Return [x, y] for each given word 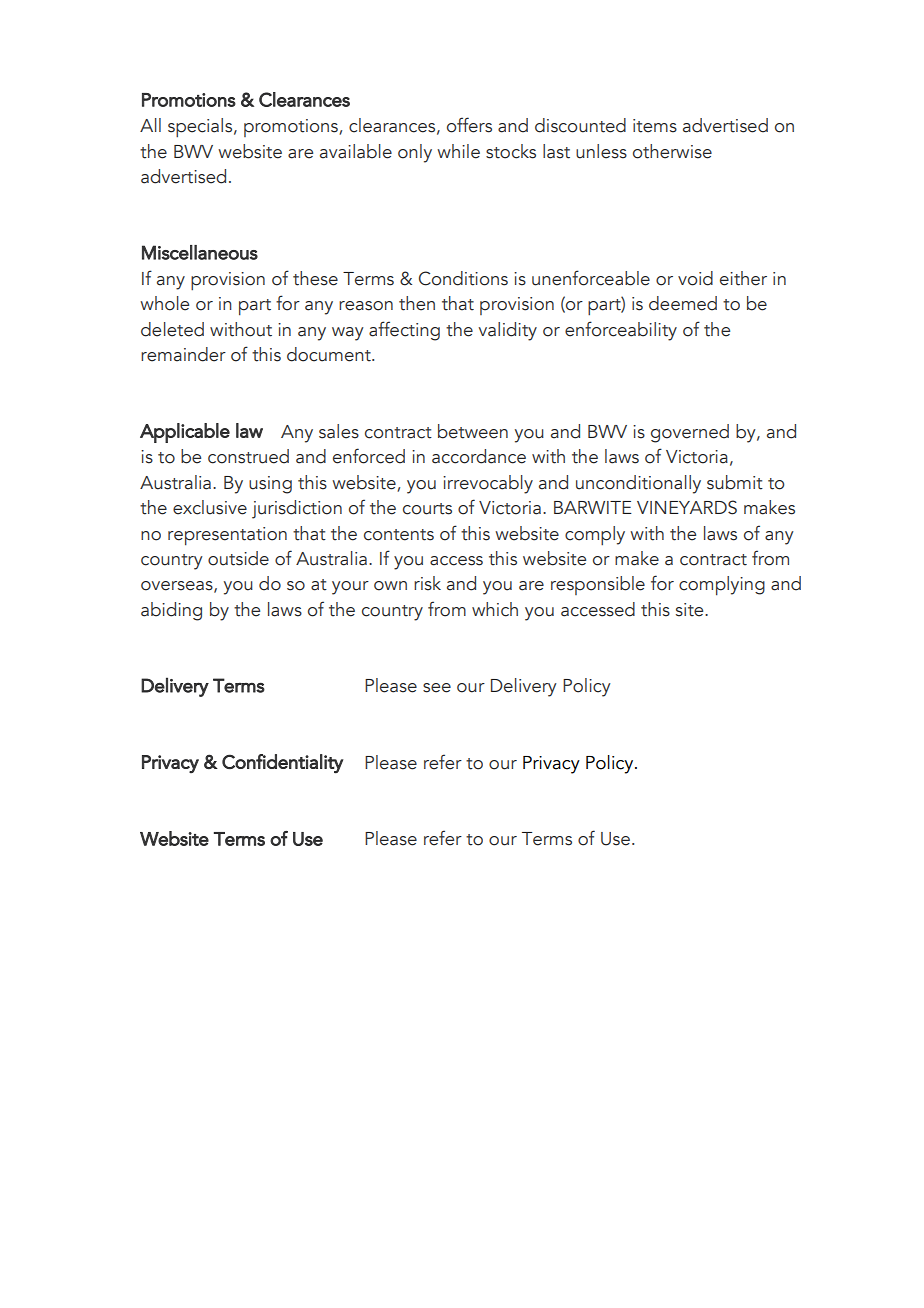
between [473, 431]
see [437, 688]
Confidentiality [283, 764]
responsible [598, 585]
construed [248, 456]
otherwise [672, 151]
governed [690, 433]
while [458, 151]
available [356, 151]
